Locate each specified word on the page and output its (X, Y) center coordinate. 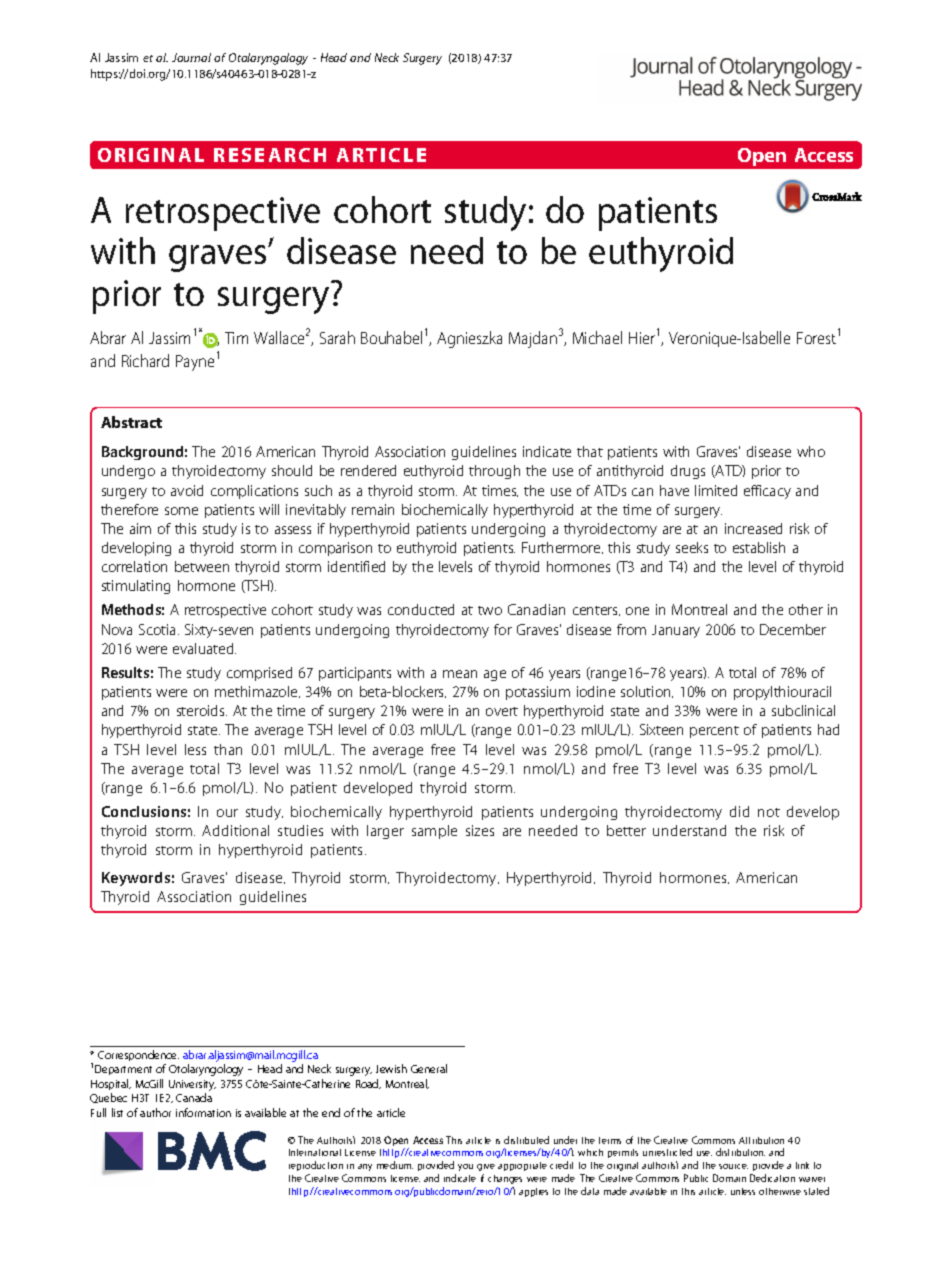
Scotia (159, 629)
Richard (145, 360)
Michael (597, 337)
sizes (480, 830)
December (793, 629)
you (465, 1167)
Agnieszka (469, 339)
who (811, 451)
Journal (191, 57)
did (739, 811)
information (203, 1112)
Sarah (337, 337)
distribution (740, 1152)
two (490, 610)
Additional (235, 830)
